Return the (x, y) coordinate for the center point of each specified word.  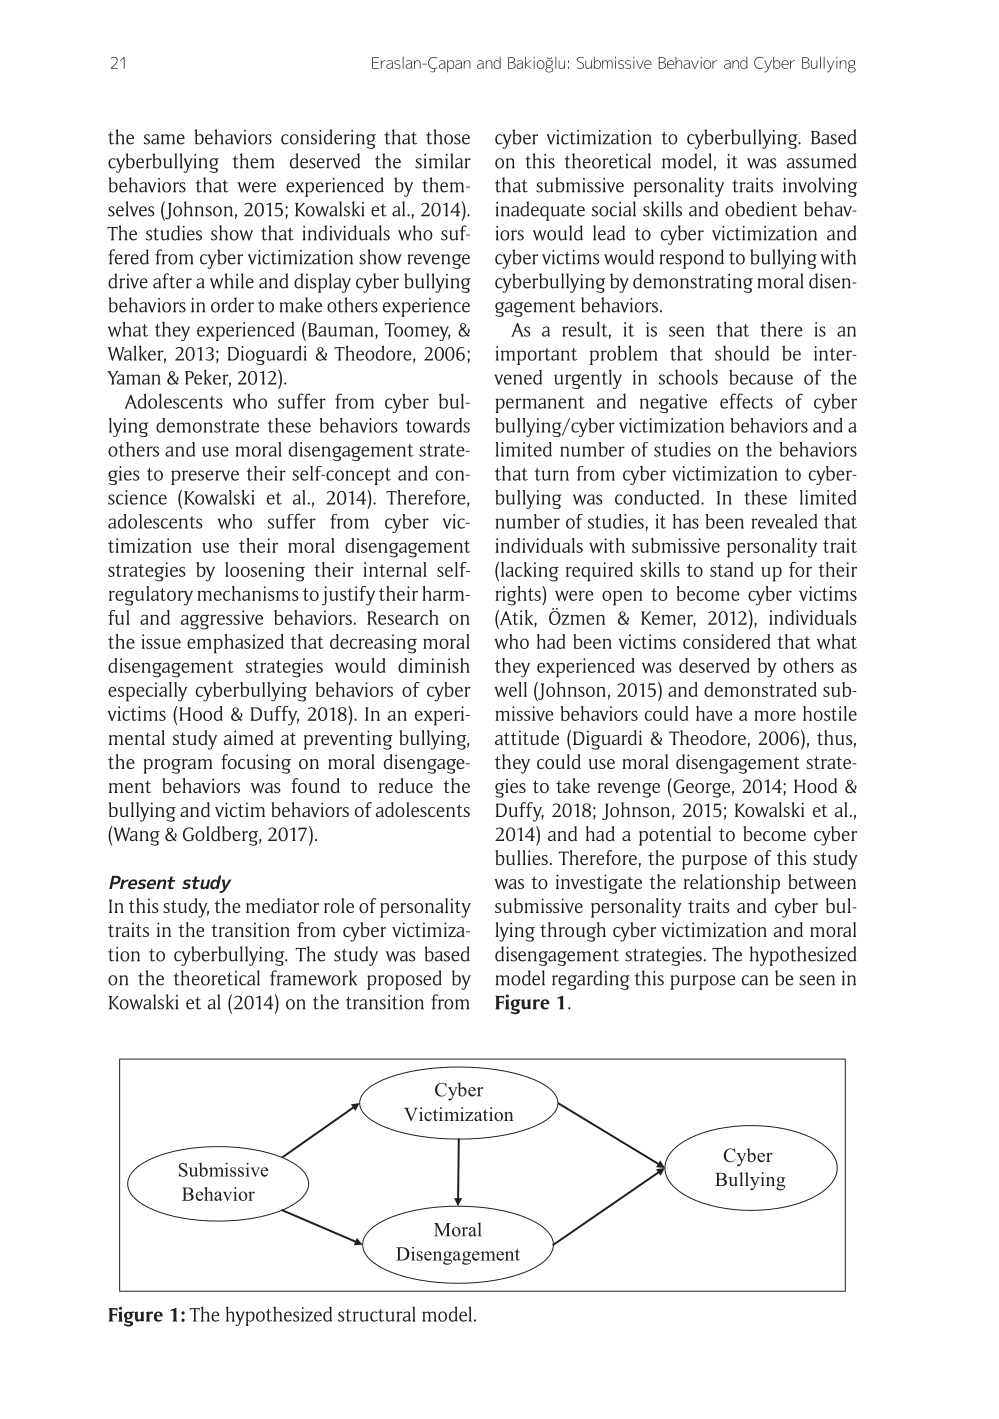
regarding (591, 980)
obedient (761, 209)
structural (377, 1314)
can (755, 980)
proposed (404, 980)
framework (313, 978)
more (775, 715)
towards (438, 425)
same (164, 139)
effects (746, 401)
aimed (248, 737)
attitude (527, 737)
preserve (205, 477)
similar (443, 161)
